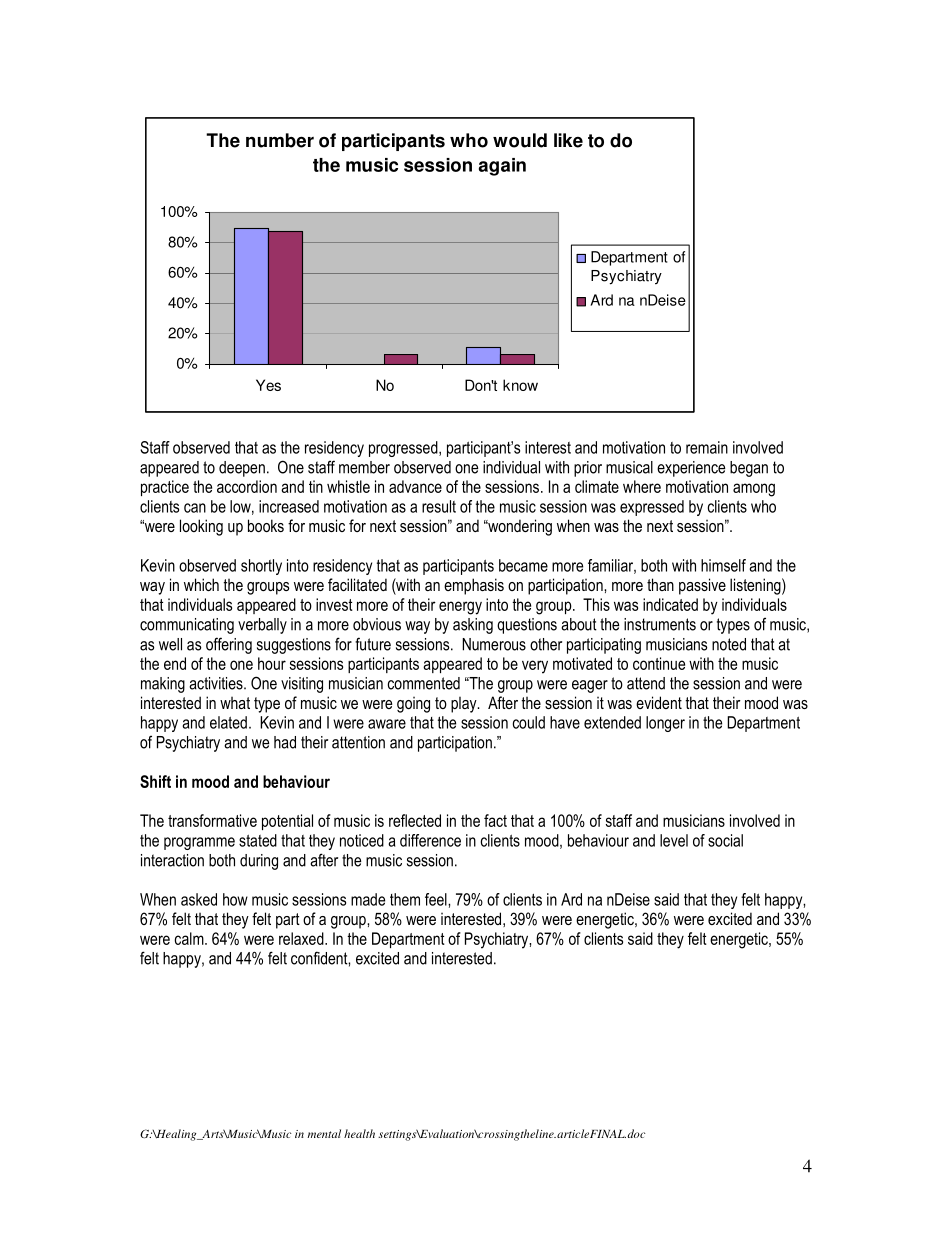  What do you see at coordinates (502, 167) in the screenshot?
I see `again` at bounding box center [502, 167].
